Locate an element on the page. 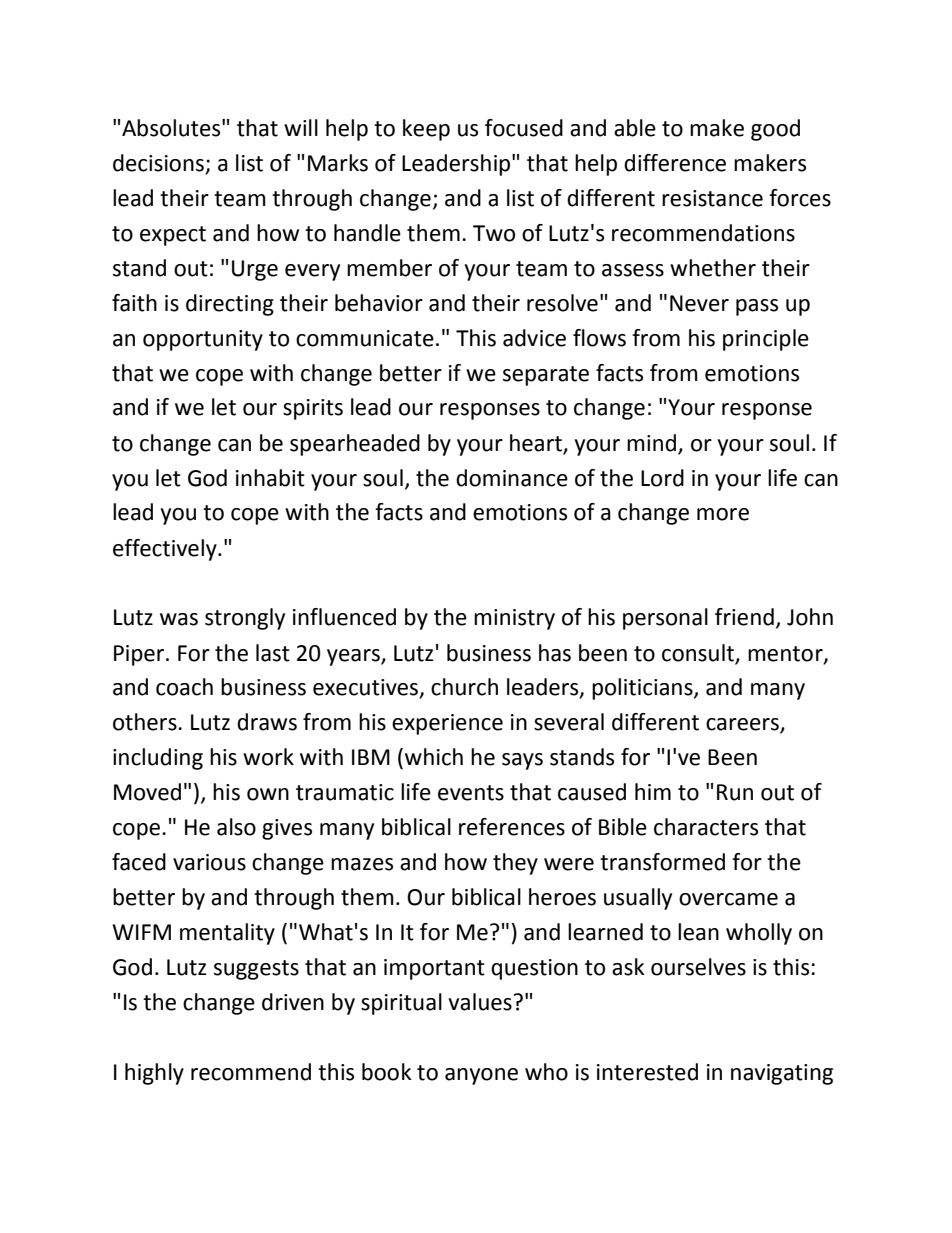 This image has height=1233, width=952. strongly is located at coordinates (245, 619).
